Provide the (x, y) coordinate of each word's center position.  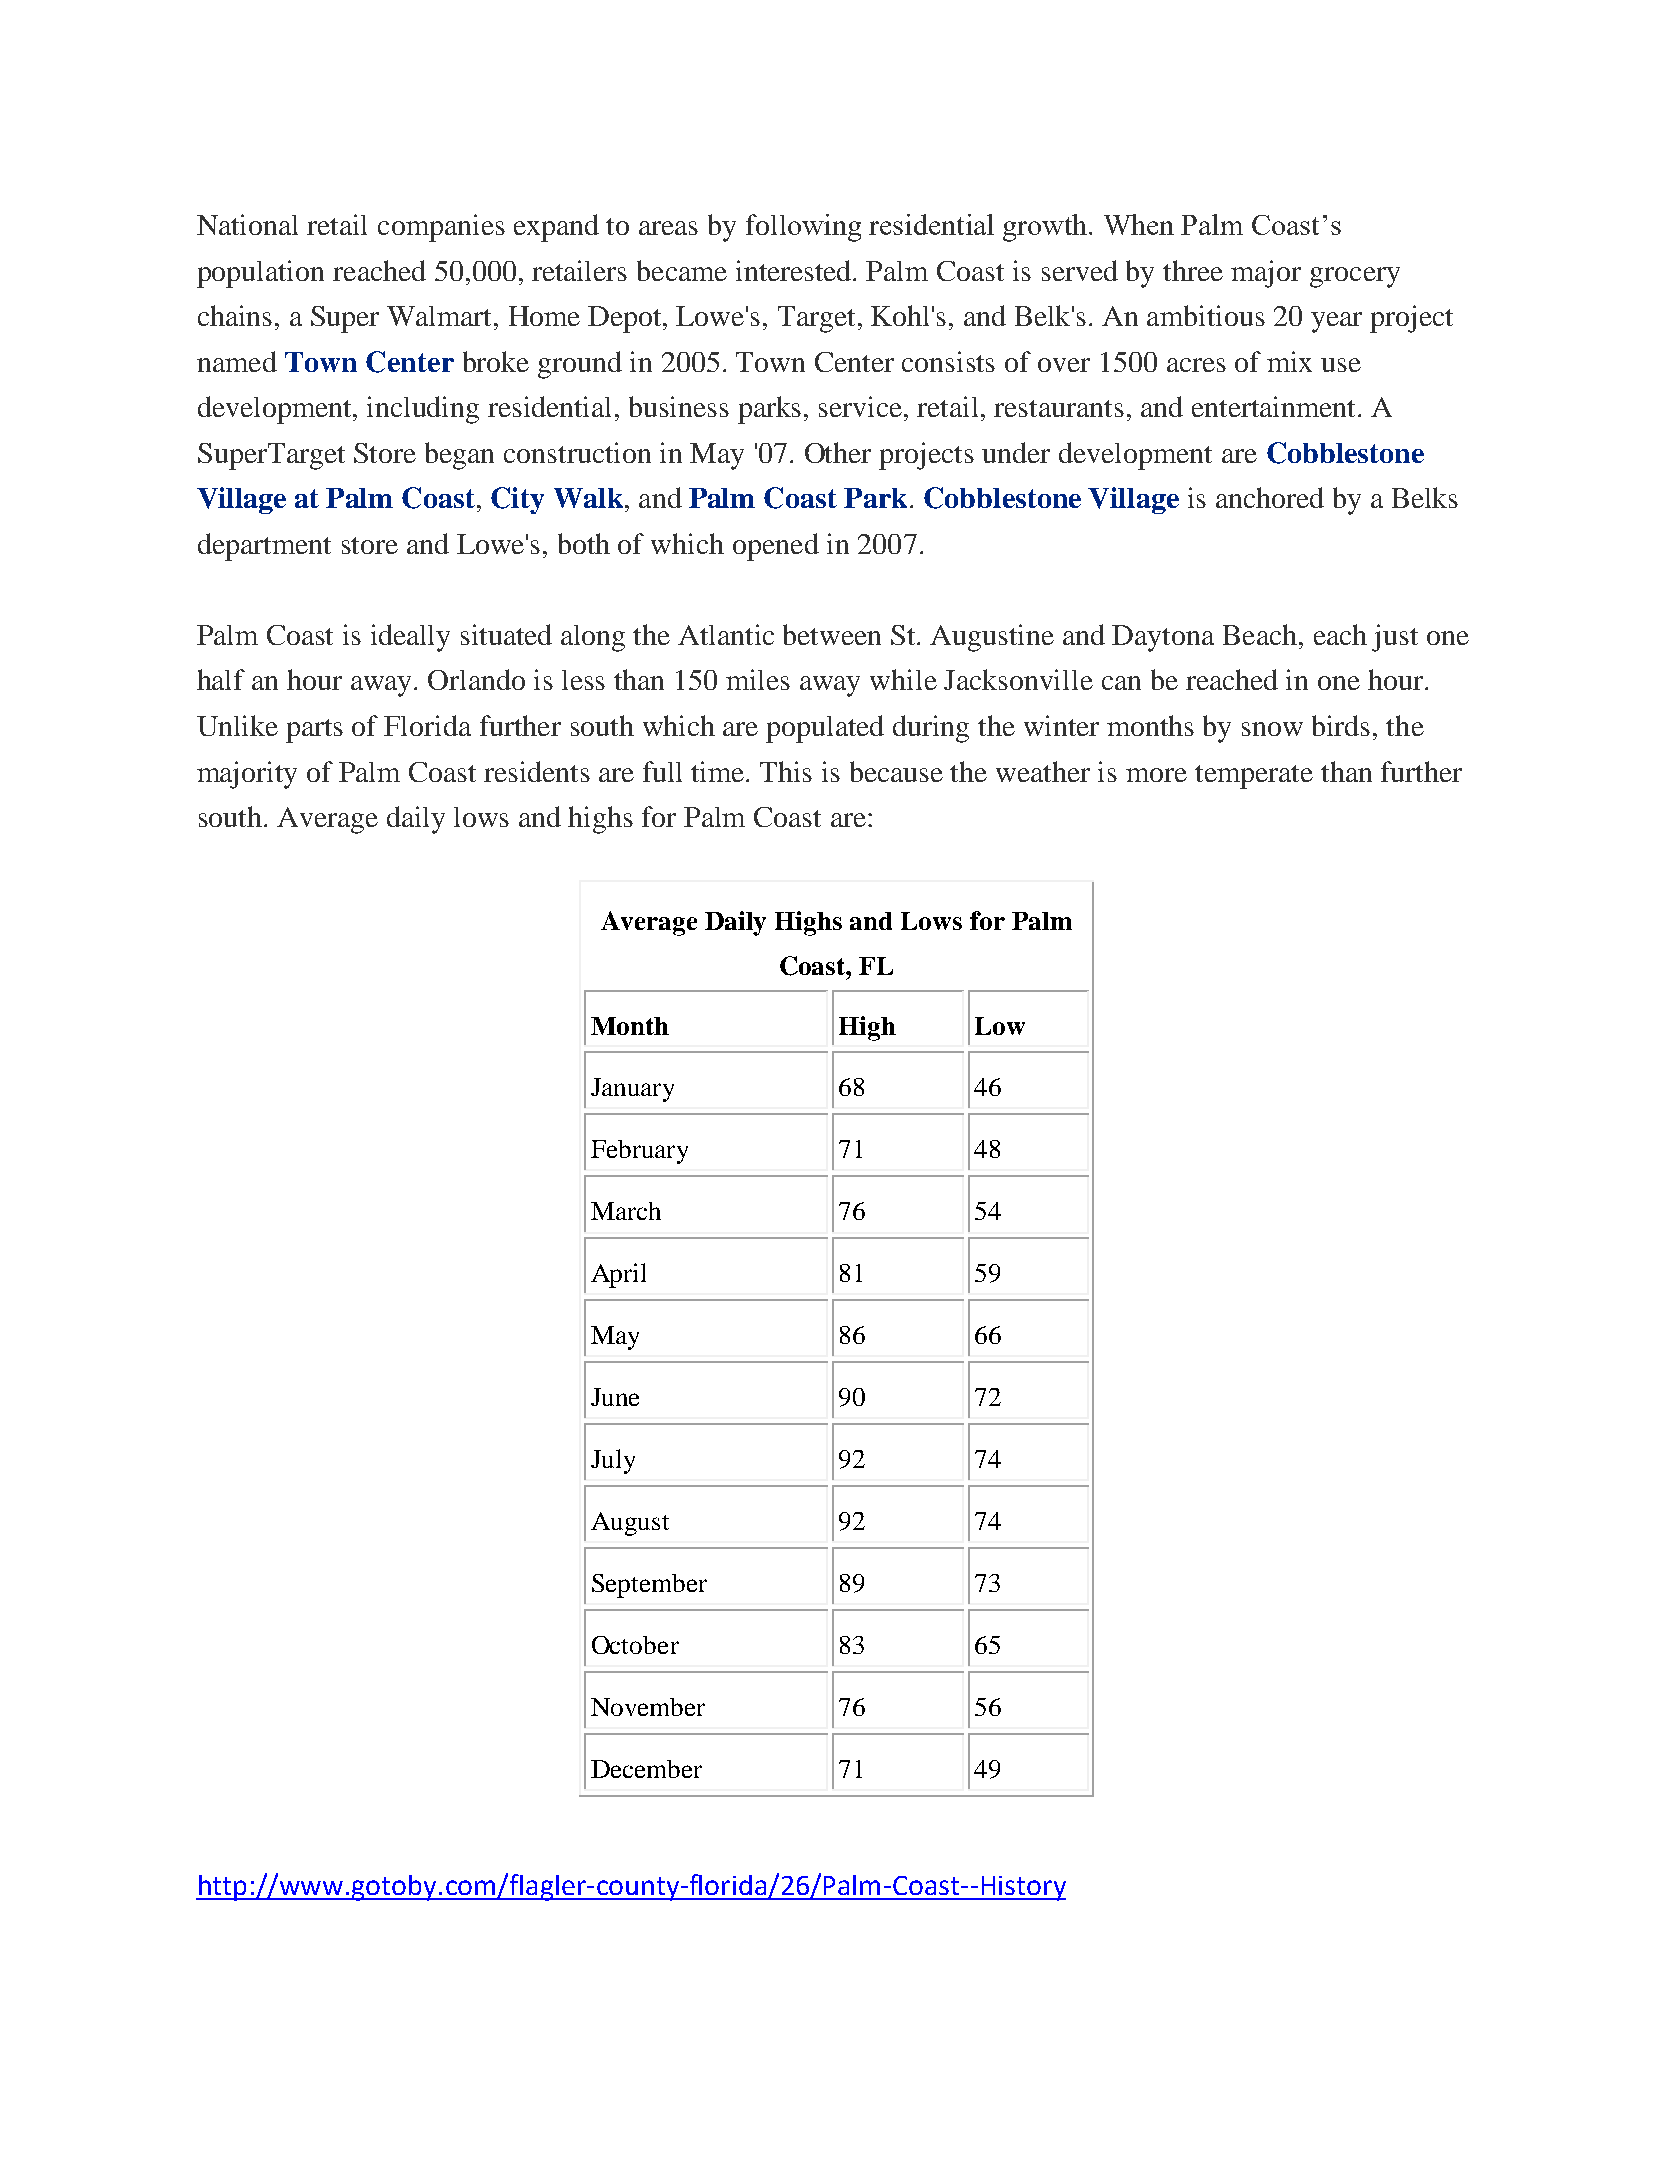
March (626, 1211)
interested (795, 270)
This (786, 771)
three (1193, 270)
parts (314, 731)
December (646, 1769)
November (648, 1707)
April (618, 1275)
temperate (1254, 777)
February (639, 1152)
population (260, 274)
